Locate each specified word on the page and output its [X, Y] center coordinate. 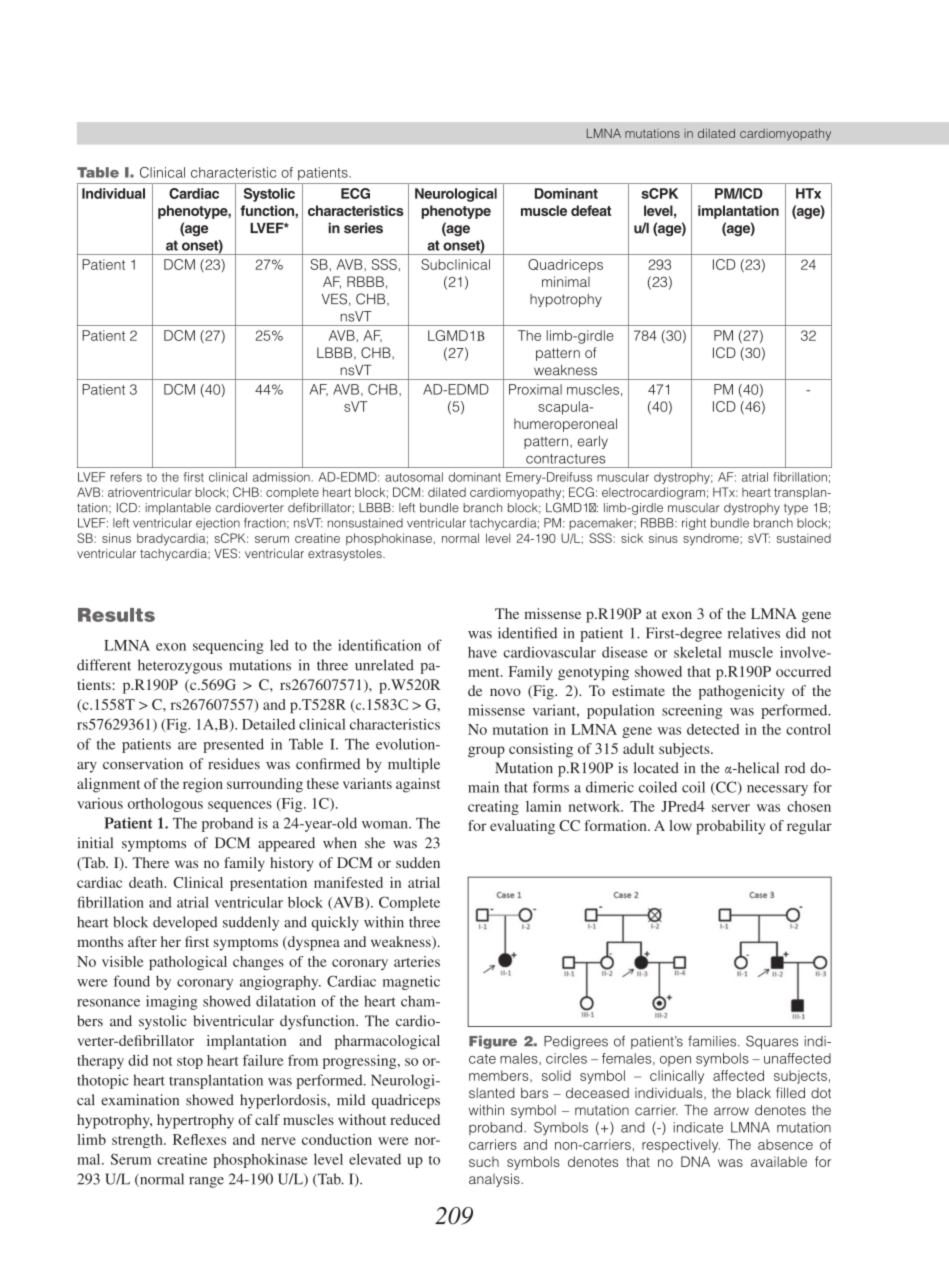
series [363, 228]
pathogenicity [741, 692]
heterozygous [180, 666]
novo [505, 692]
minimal [566, 281]
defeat [591, 210]
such [484, 1162]
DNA [695, 1161]
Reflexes [199, 1139]
